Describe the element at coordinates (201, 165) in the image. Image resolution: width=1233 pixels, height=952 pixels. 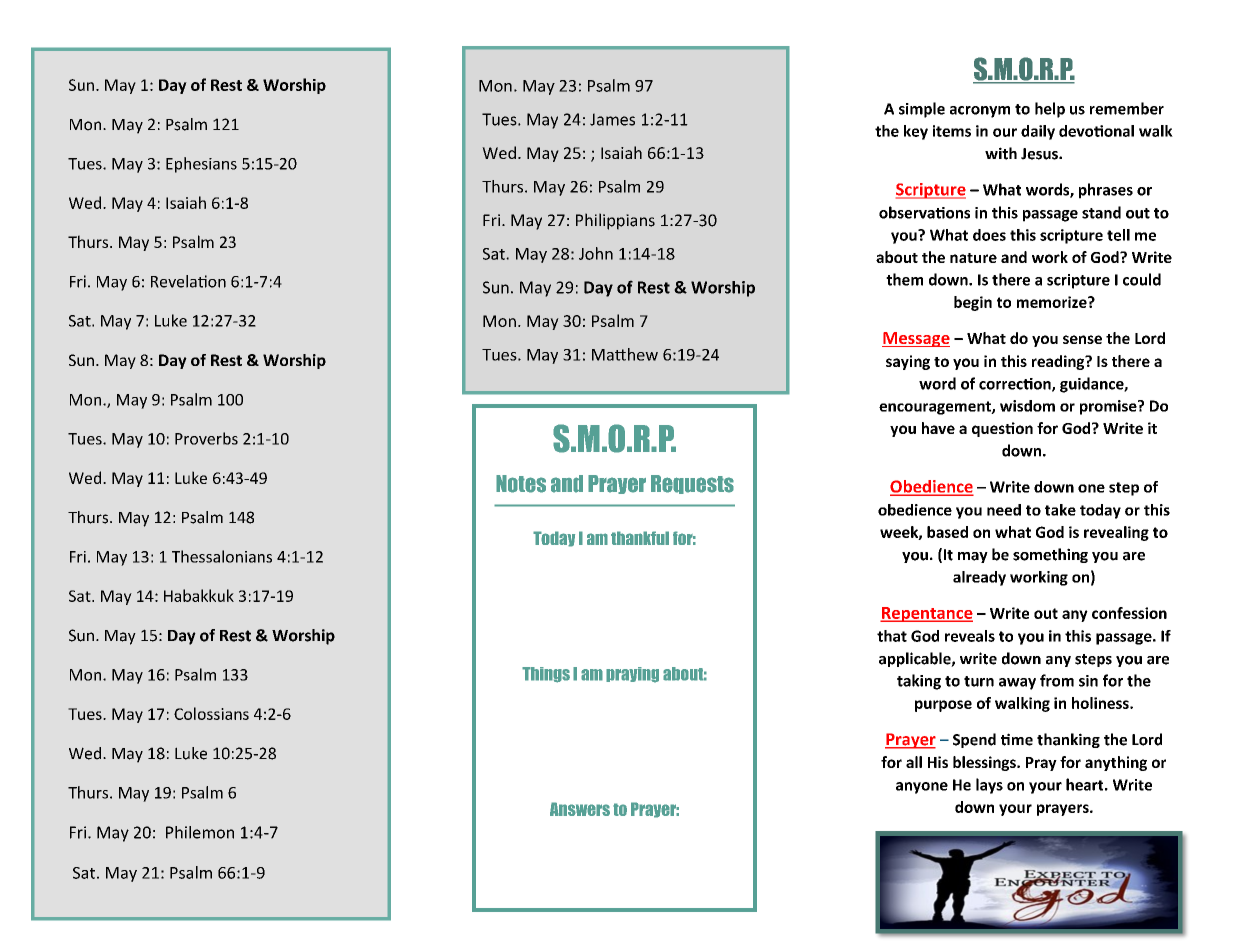
I see `Ephesians` at that location.
